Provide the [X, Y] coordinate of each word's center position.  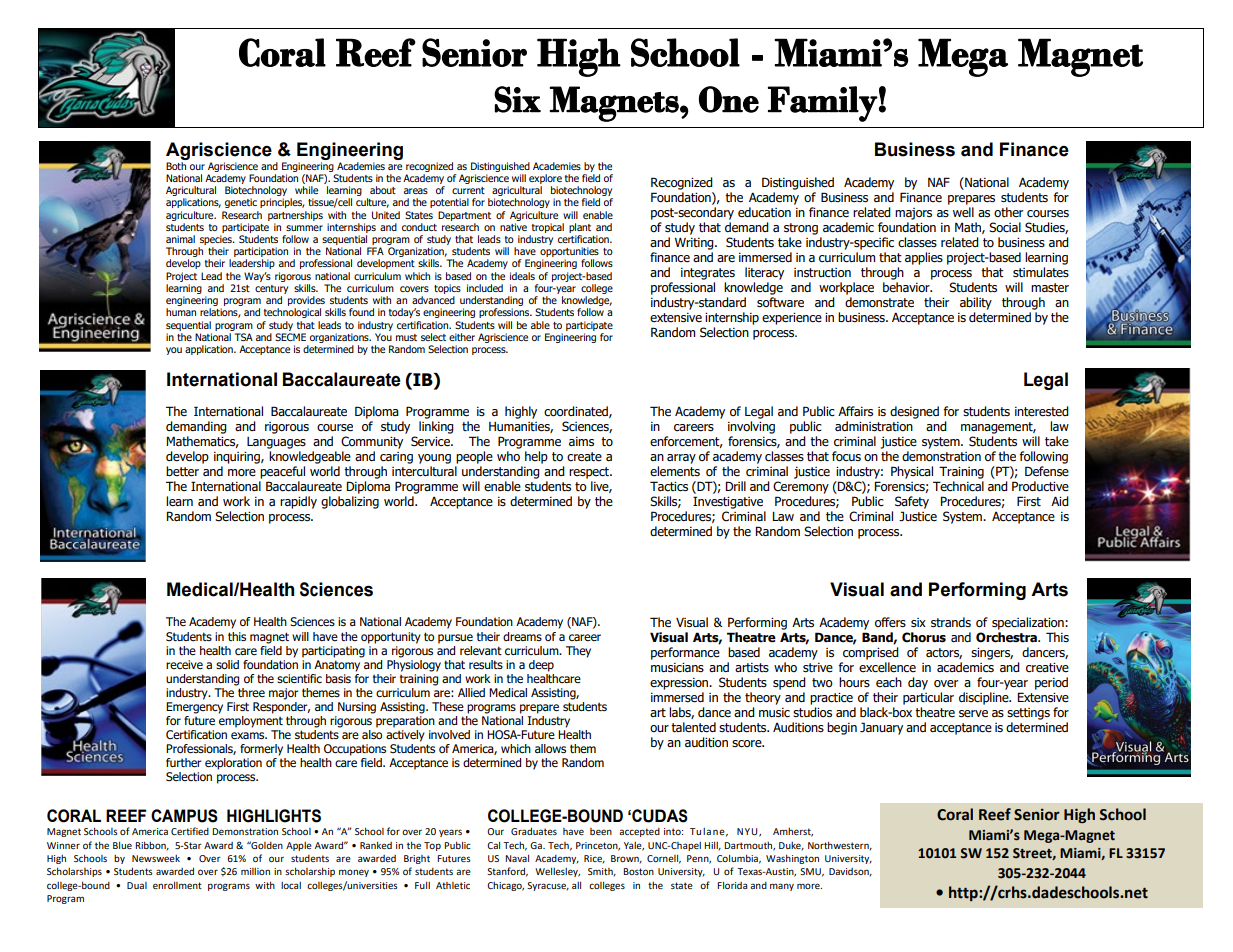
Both [176, 166]
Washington [792, 859]
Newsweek [156, 858]
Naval [517, 858]
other [1008, 212]
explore [545, 179]
